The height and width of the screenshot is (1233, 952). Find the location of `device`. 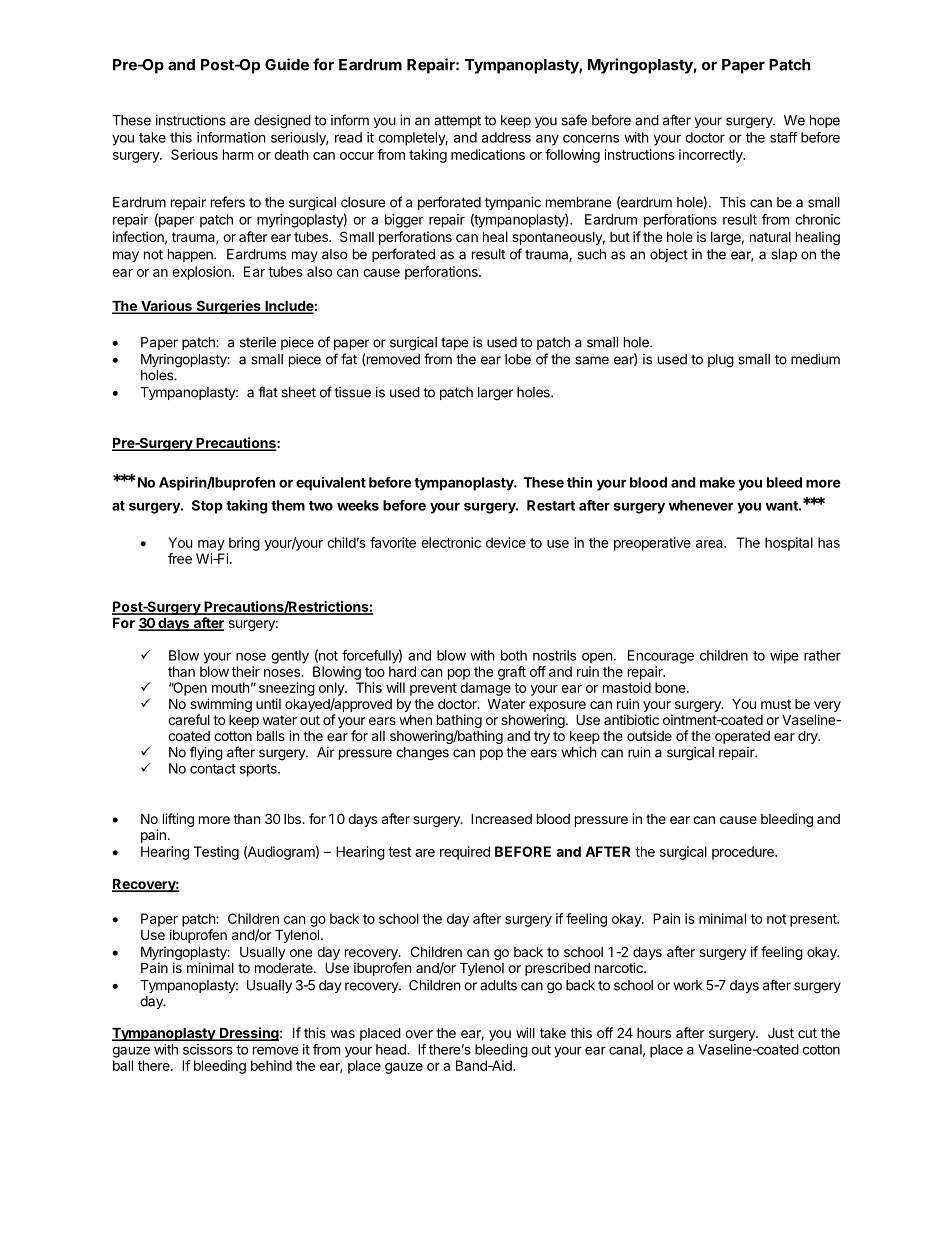

device is located at coordinates (506, 542).
